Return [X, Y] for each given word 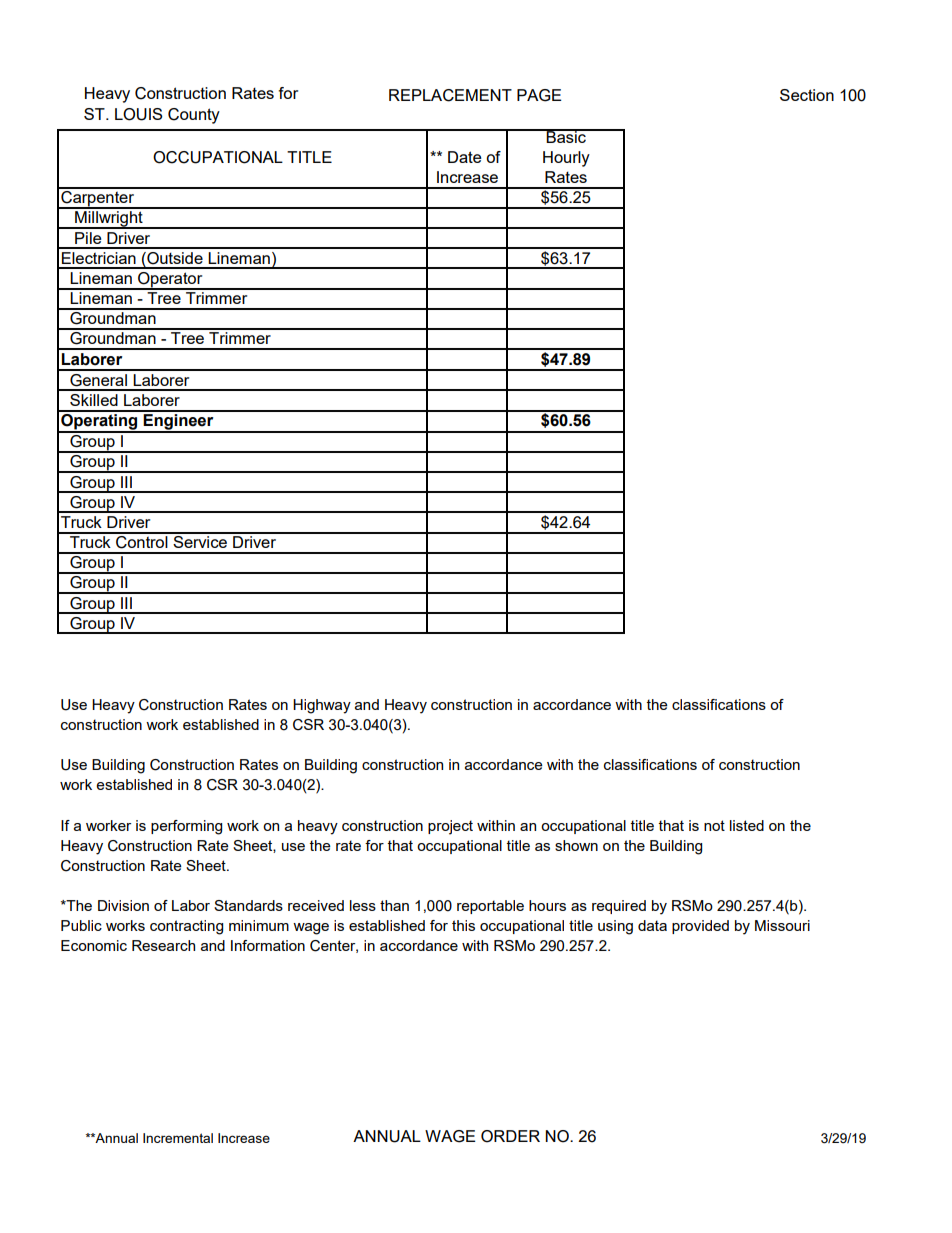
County [194, 116]
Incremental [178, 1138]
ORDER [510, 1136]
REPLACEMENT [450, 95]
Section [807, 95]
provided [700, 927]
